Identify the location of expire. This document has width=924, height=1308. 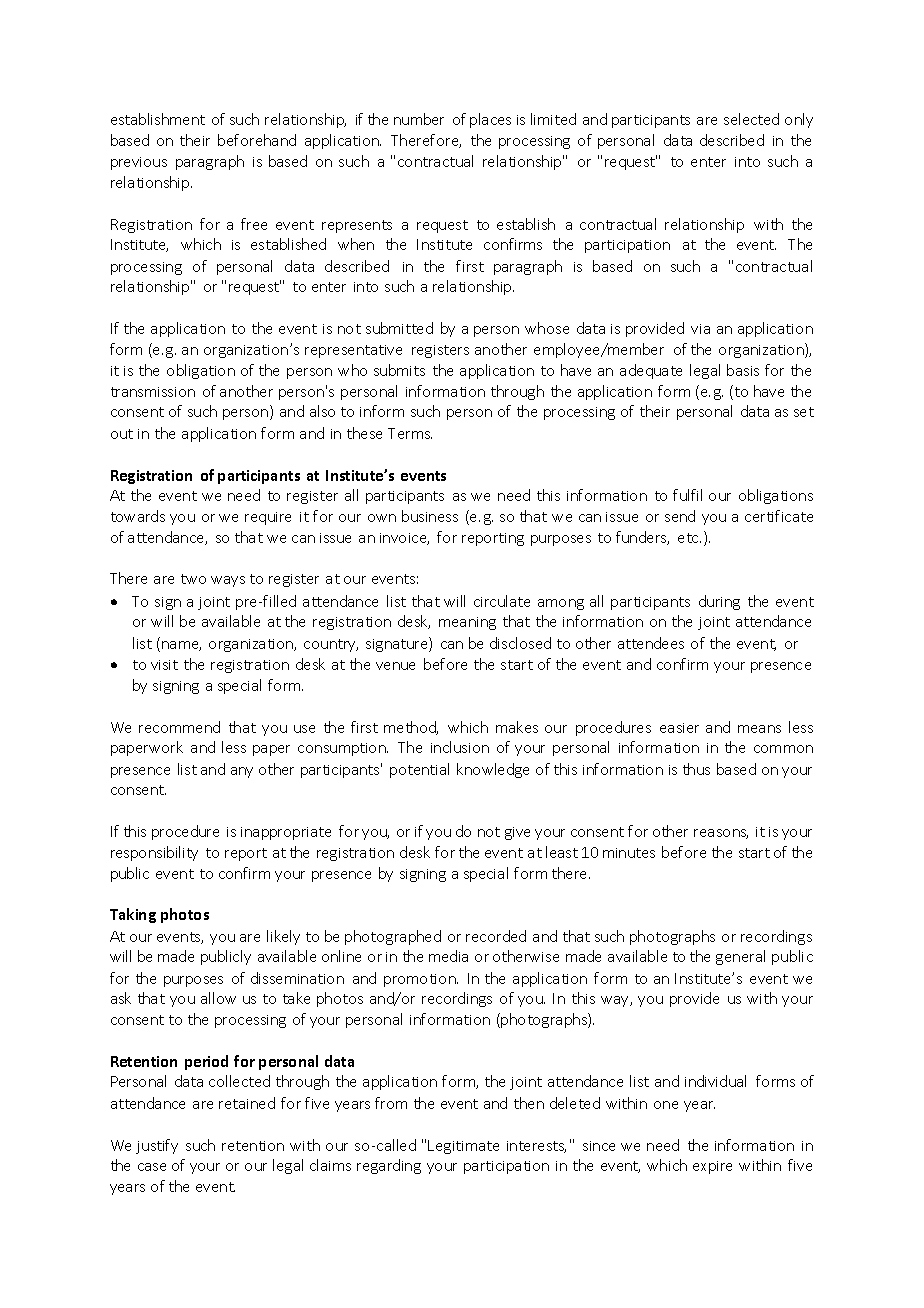
(712, 1167).
